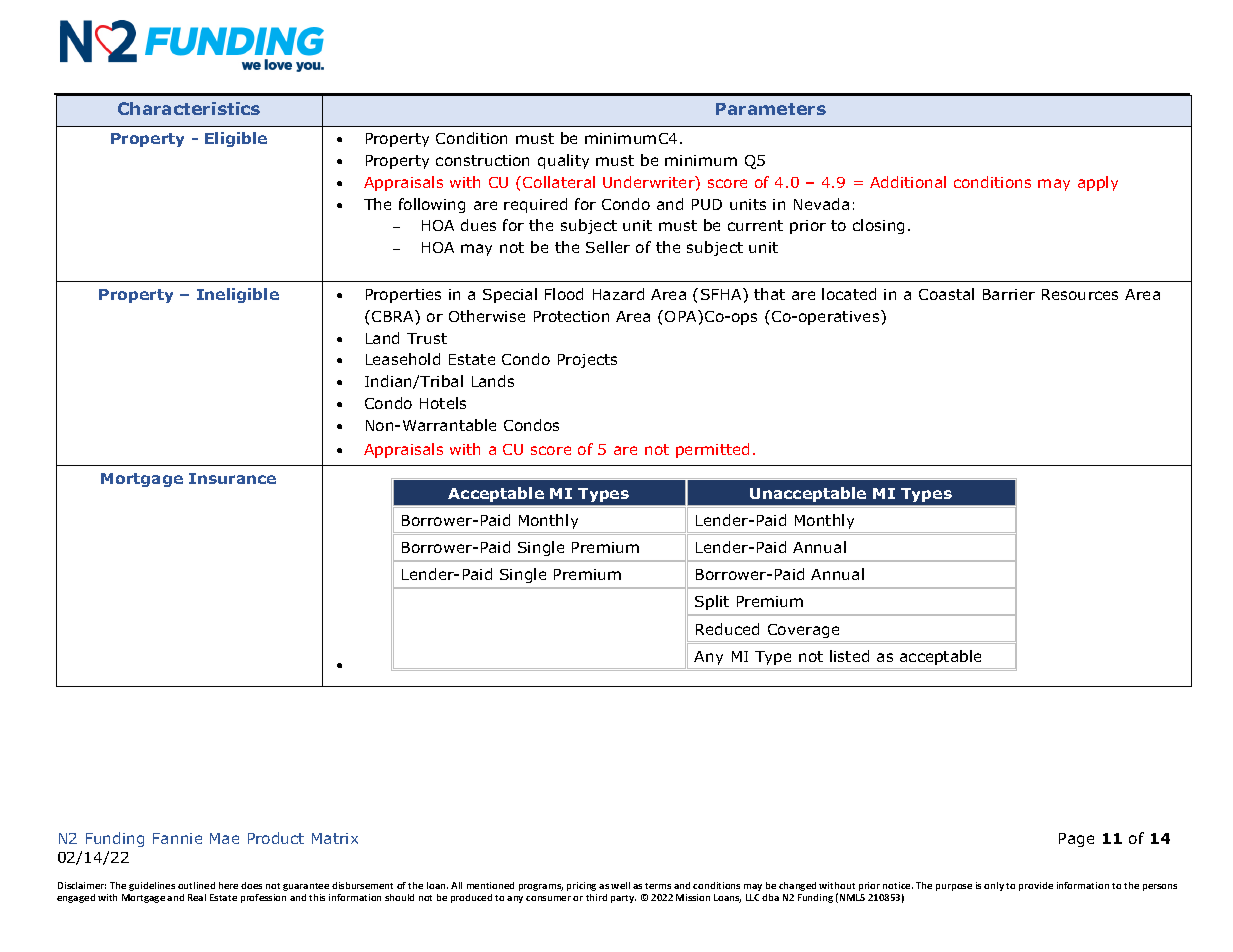 The image size is (1233, 952). What do you see at coordinates (196, 885) in the document?
I see `outlined` at bounding box center [196, 885].
